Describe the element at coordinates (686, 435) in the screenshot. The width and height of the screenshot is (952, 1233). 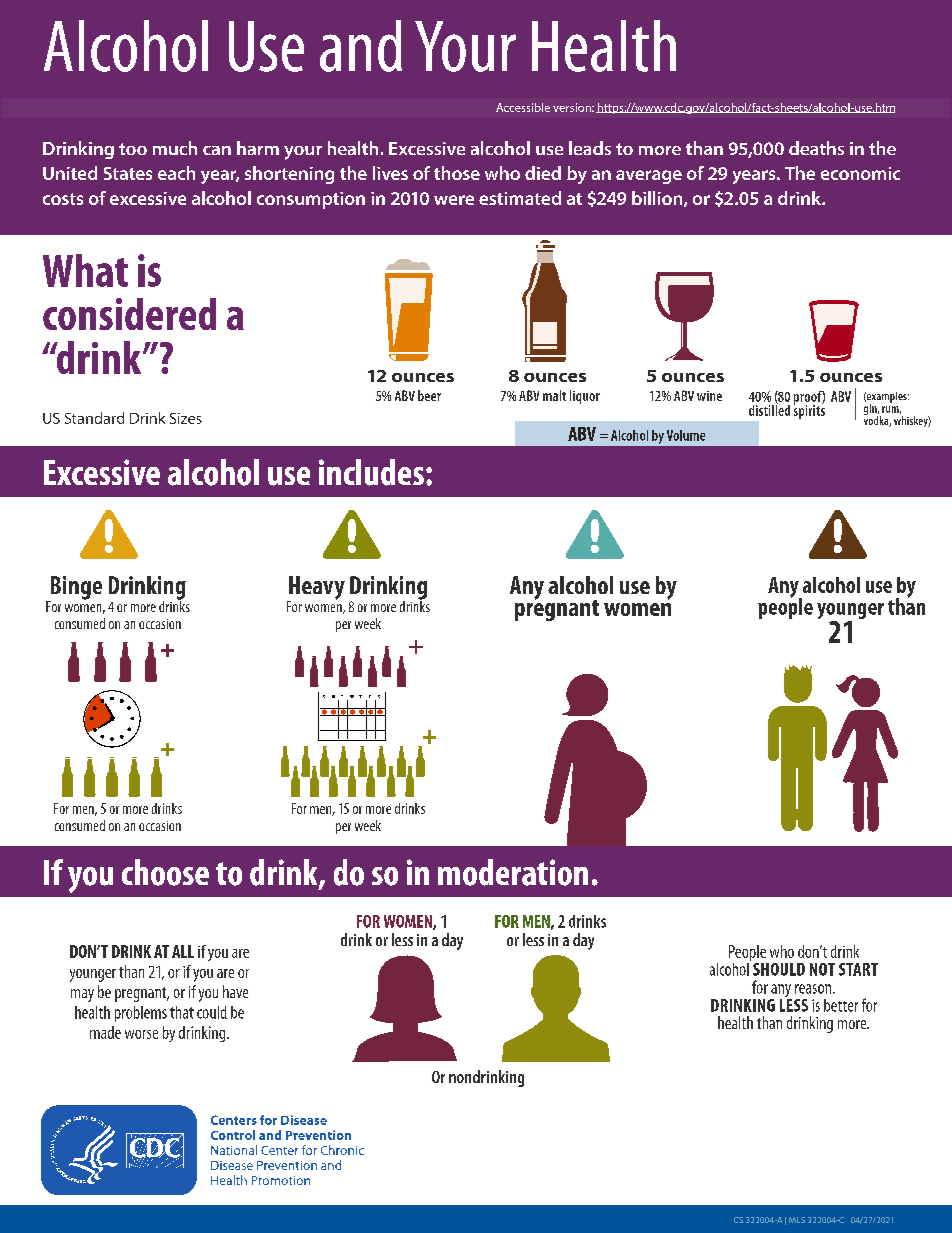
I see `Volume` at that location.
